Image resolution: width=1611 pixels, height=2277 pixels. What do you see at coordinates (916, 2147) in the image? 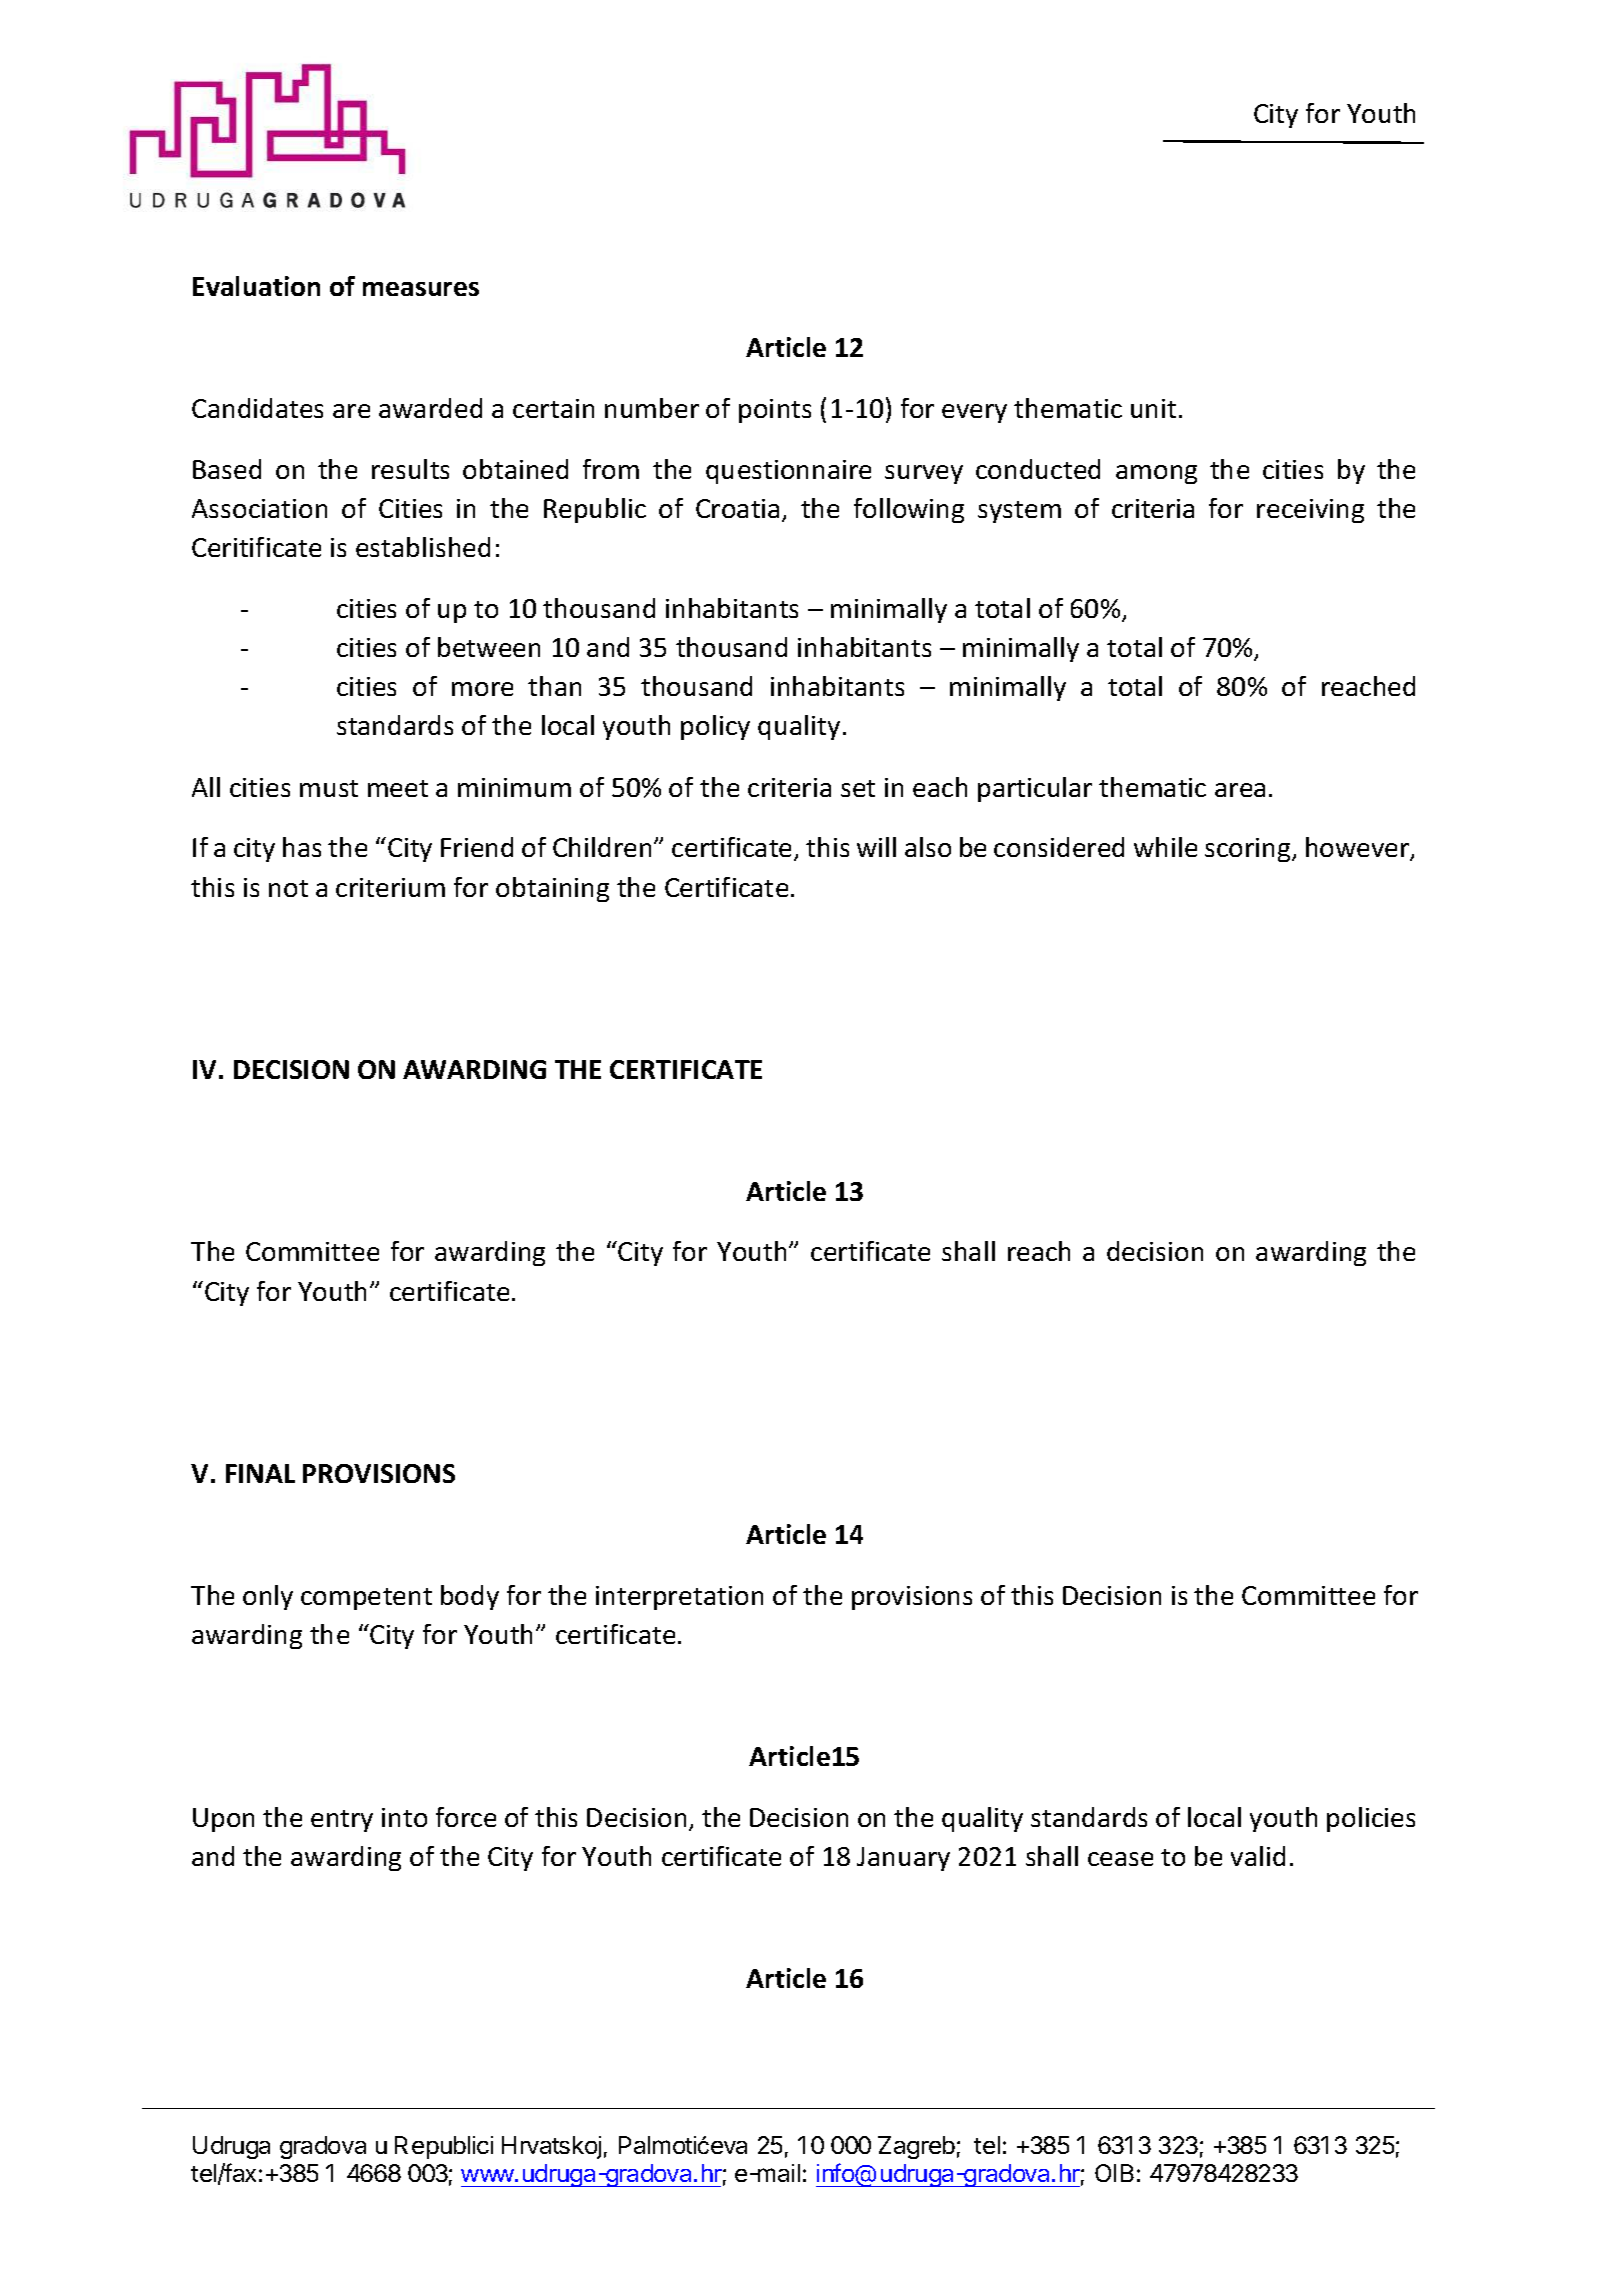
I see `Zagreb` at bounding box center [916, 2147].
